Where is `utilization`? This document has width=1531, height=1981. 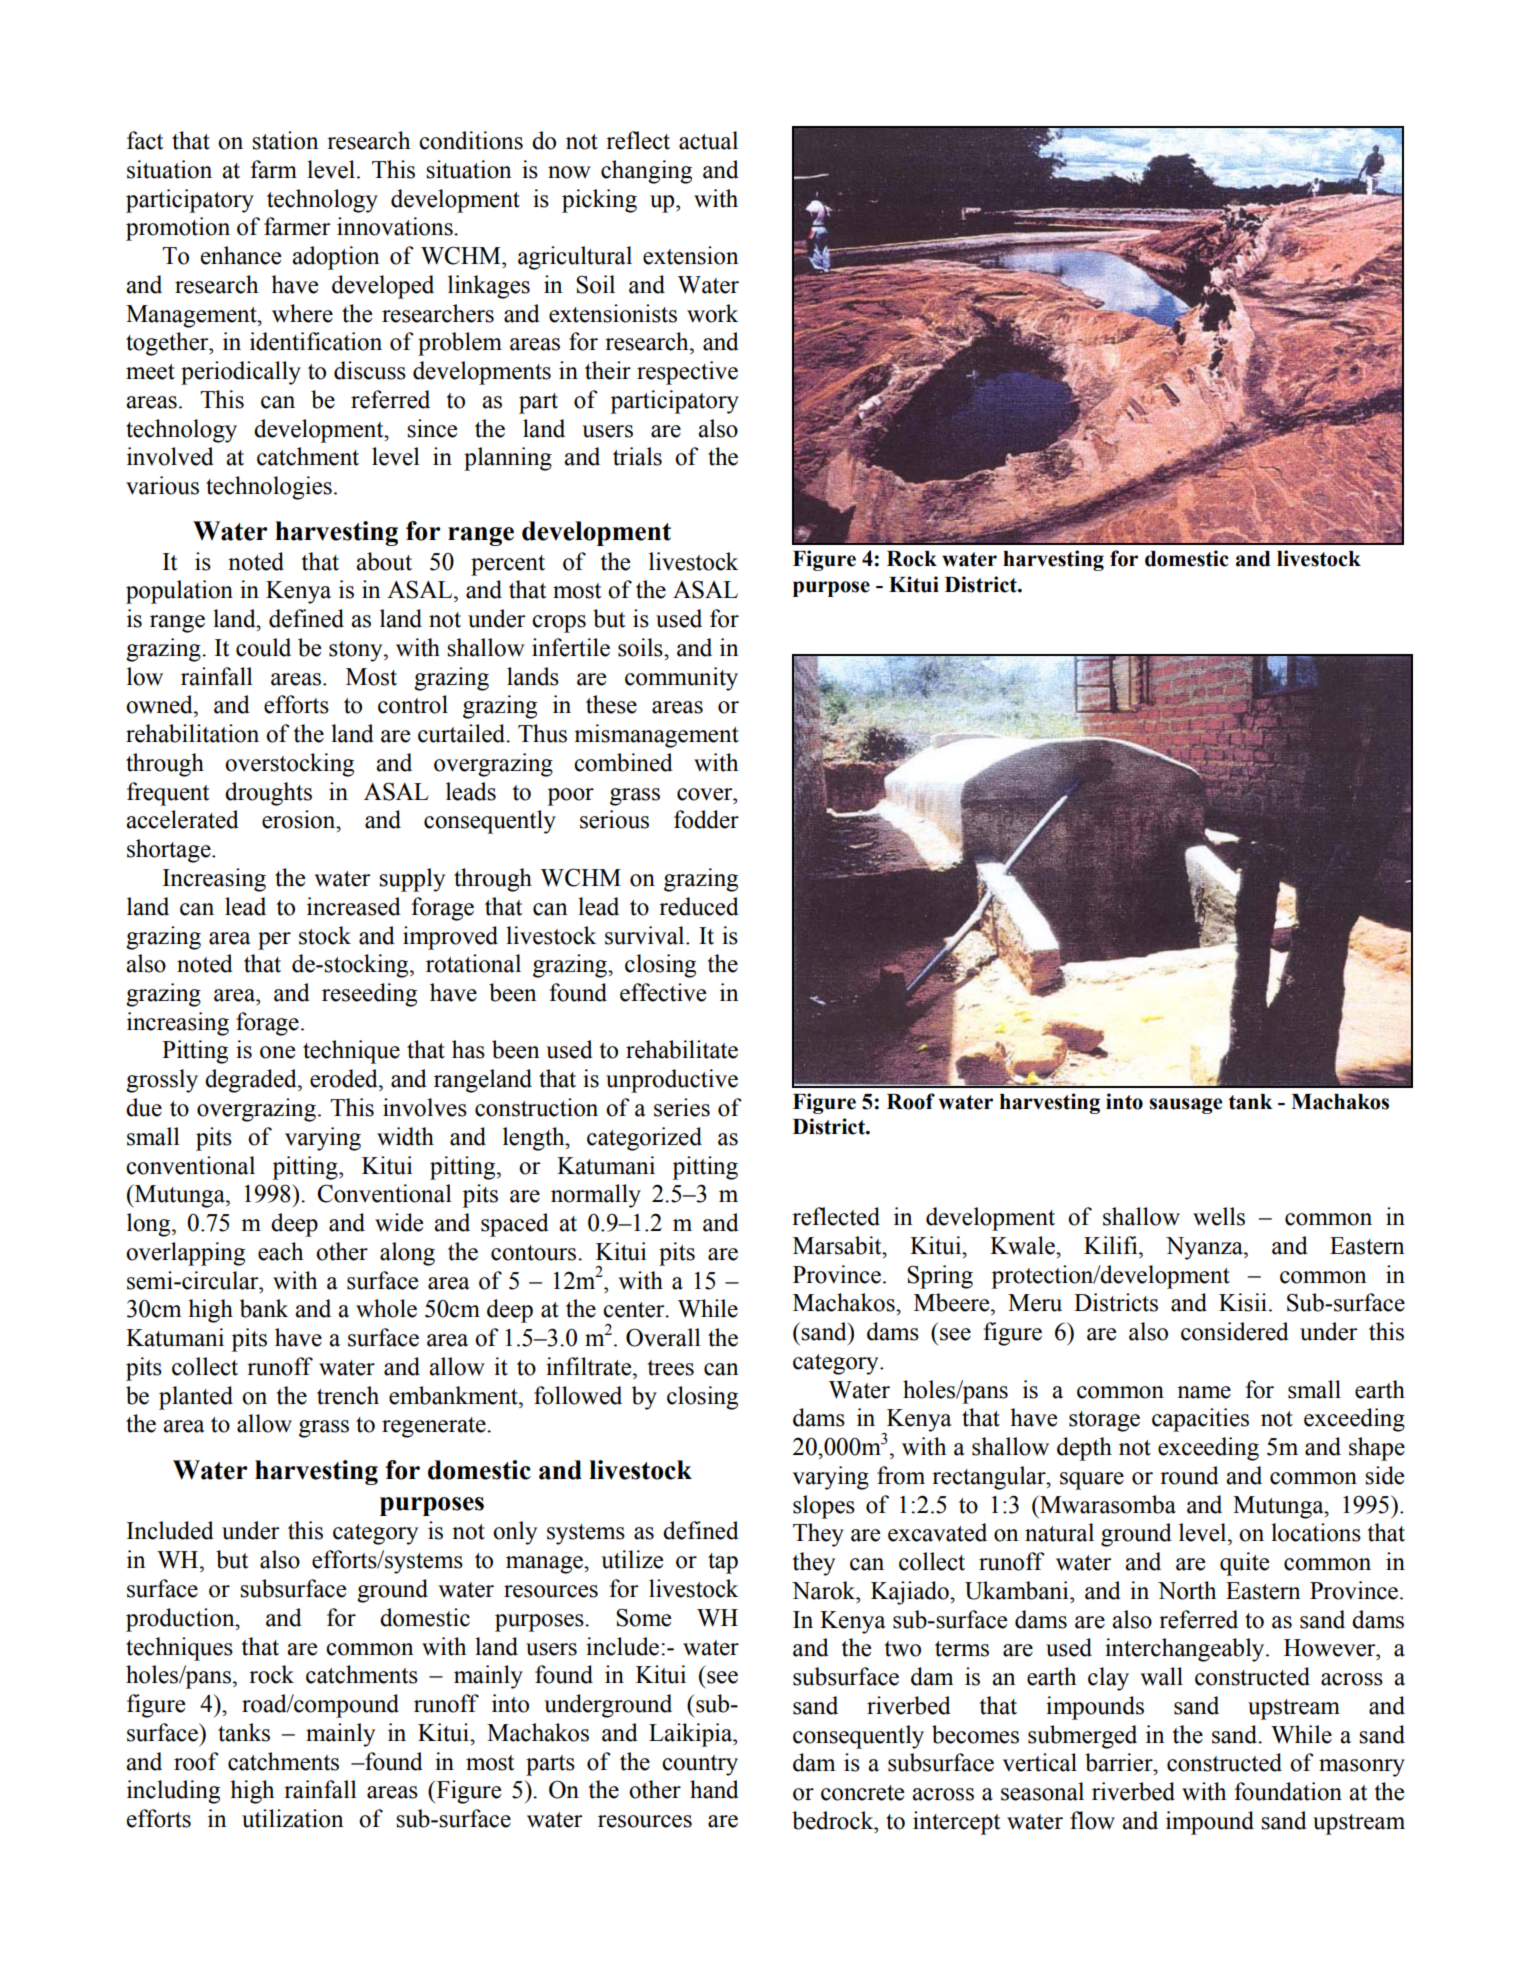
utilization is located at coordinates (293, 1818).
